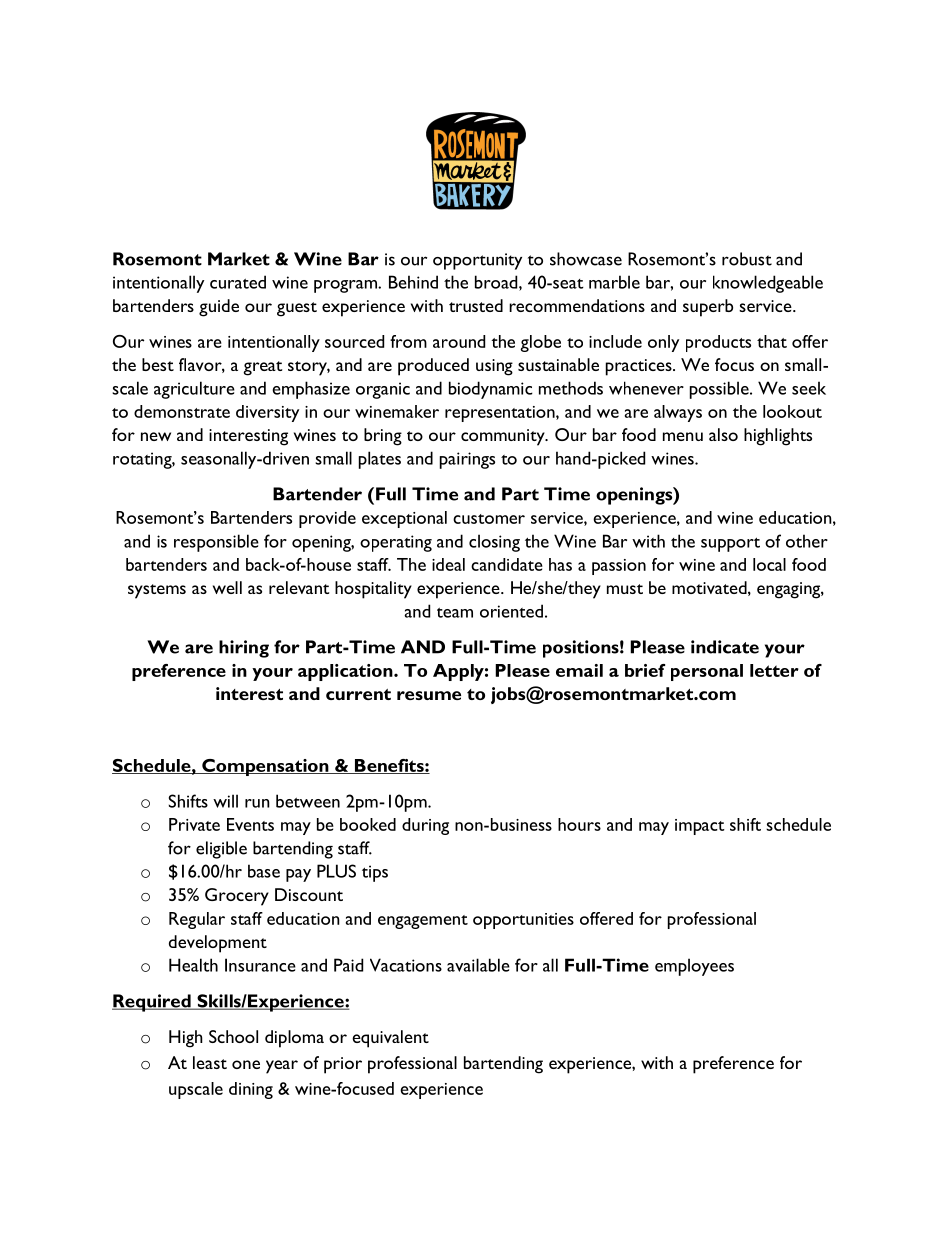 The height and width of the image is (1233, 952). I want to click on trusted, so click(476, 305).
